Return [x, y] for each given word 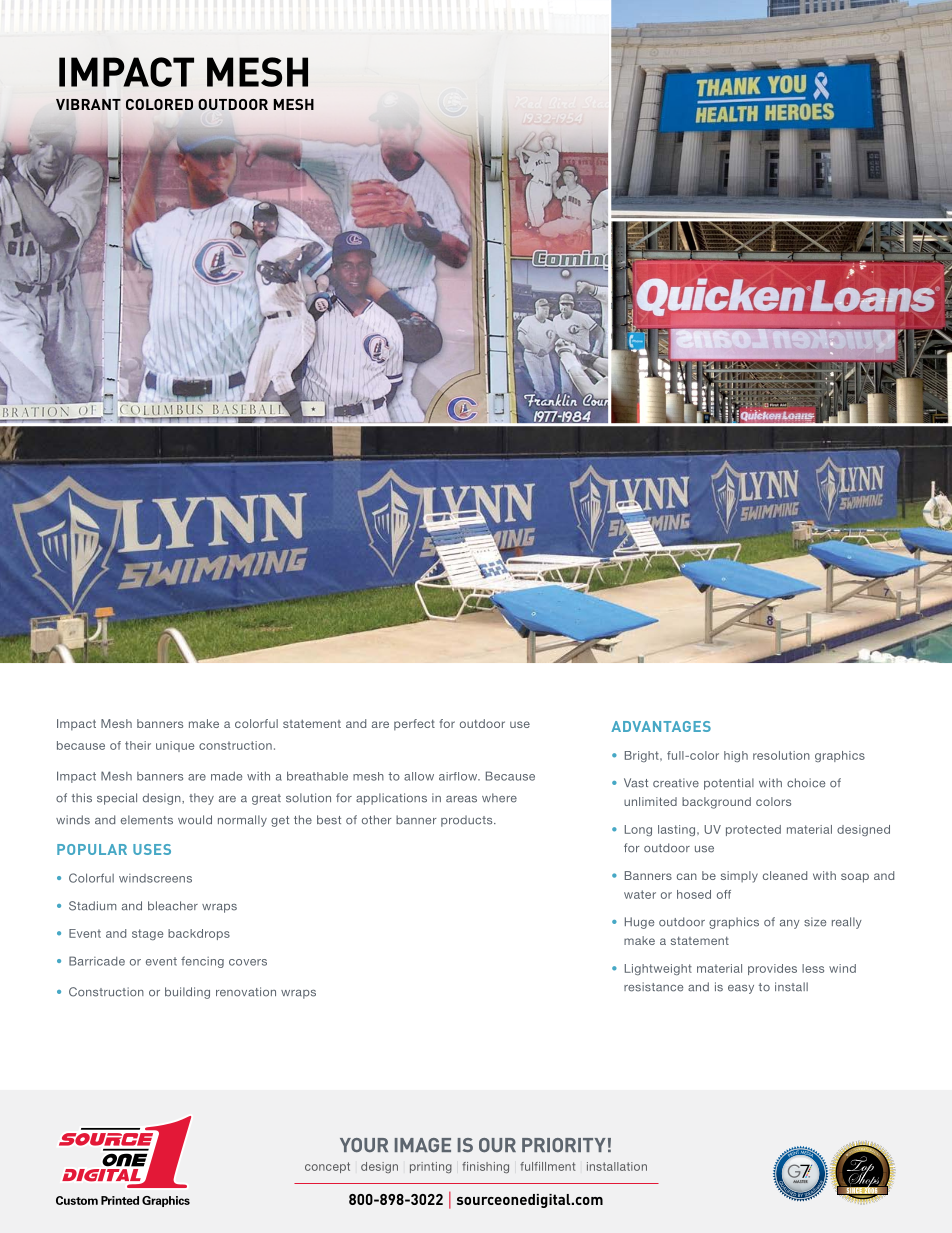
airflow [459, 776]
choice [806, 783]
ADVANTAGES [661, 726]
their [138, 745]
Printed [120, 1200]
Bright [643, 756]
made [226, 776]
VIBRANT [88, 104]
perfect [414, 724]
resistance [653, 987]
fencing [202, 962]
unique [175, 746]
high [736, 756]
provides [772, 969]
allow [419, 776]
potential [729, 784]
